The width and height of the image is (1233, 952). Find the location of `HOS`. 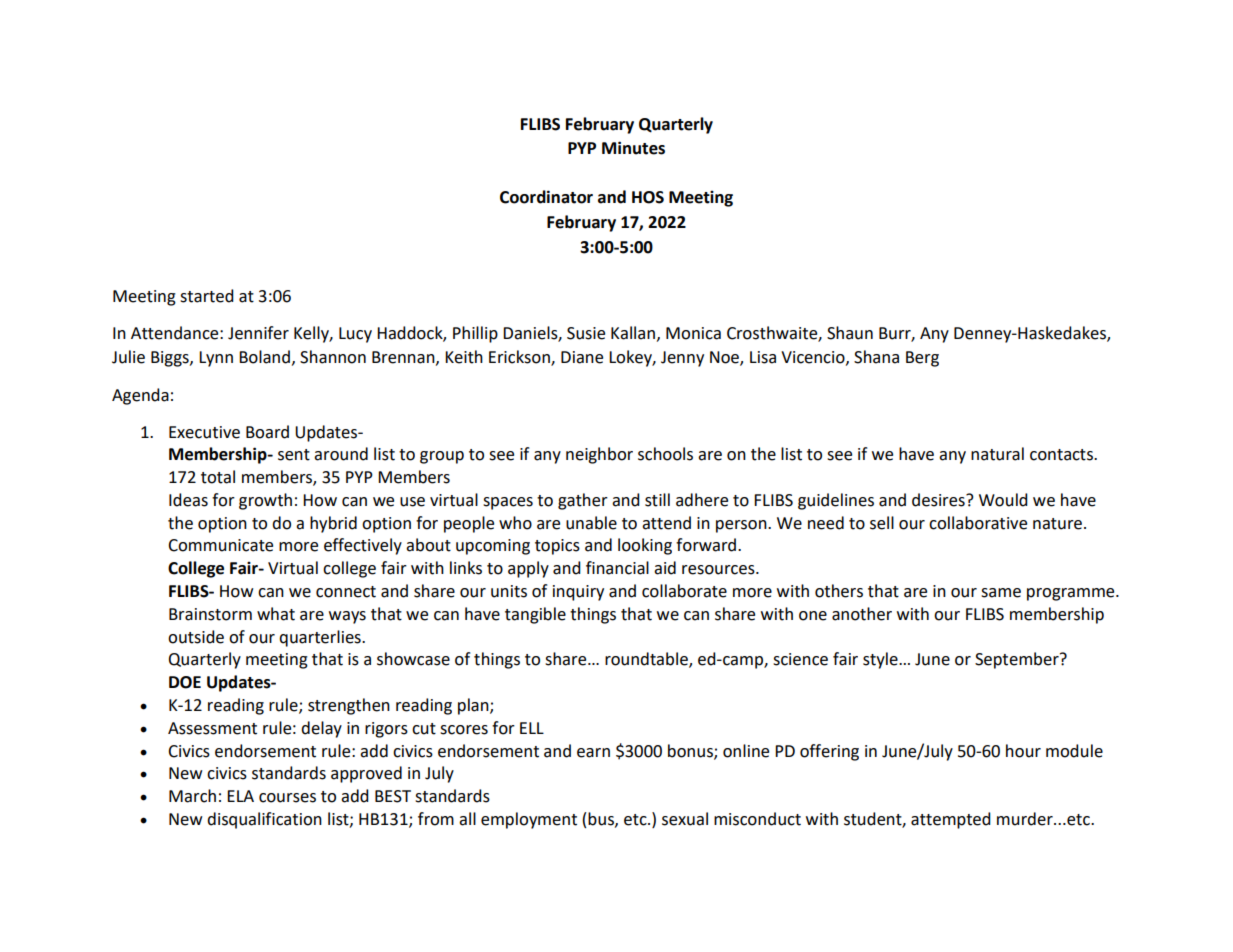

HOS is located at coordinates (648, 197).
